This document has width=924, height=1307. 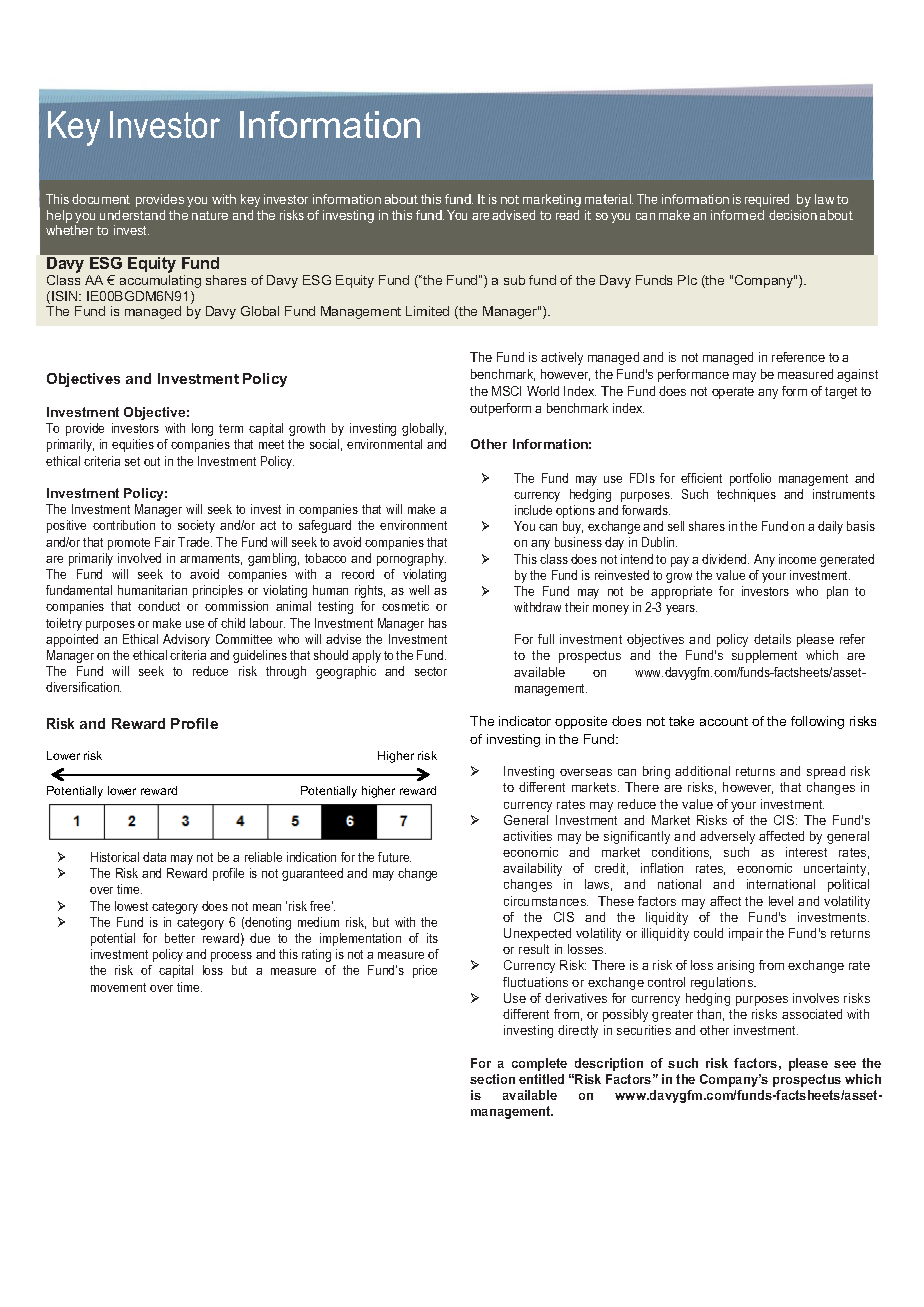 I want to click on section, so click(x=492, y=1079).
